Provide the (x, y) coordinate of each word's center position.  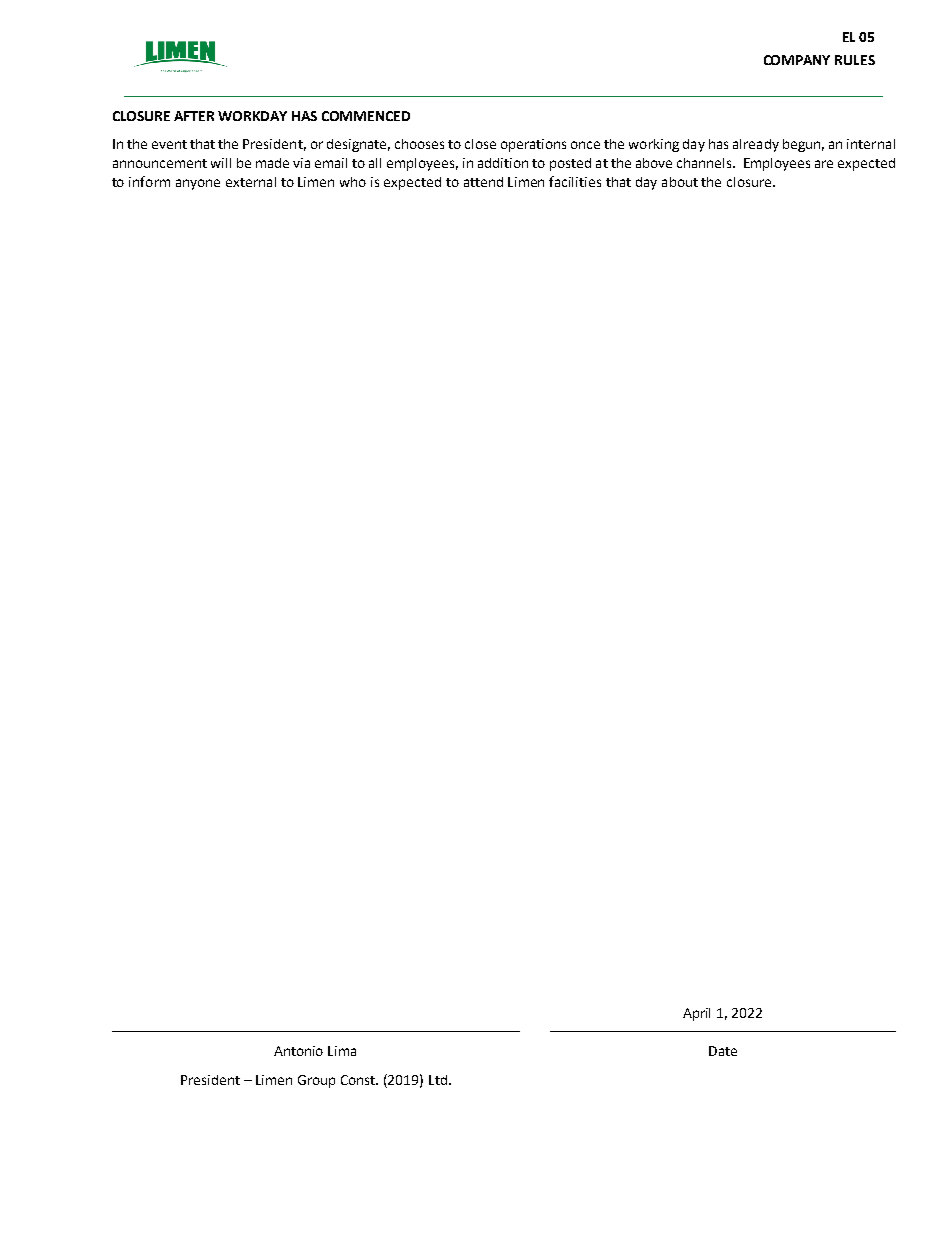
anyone (198, 184)
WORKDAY (252, 116)
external (251, 182)
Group (316, 1081)
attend (483, 182)
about (680, 182)
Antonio (298, 1051)
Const (359, 1080)
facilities (575, 181)
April (696, 1014)
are (824, 164)
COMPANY (797, 60)
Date (723, 1051)
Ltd (438, 1080)
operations (533, 145)
